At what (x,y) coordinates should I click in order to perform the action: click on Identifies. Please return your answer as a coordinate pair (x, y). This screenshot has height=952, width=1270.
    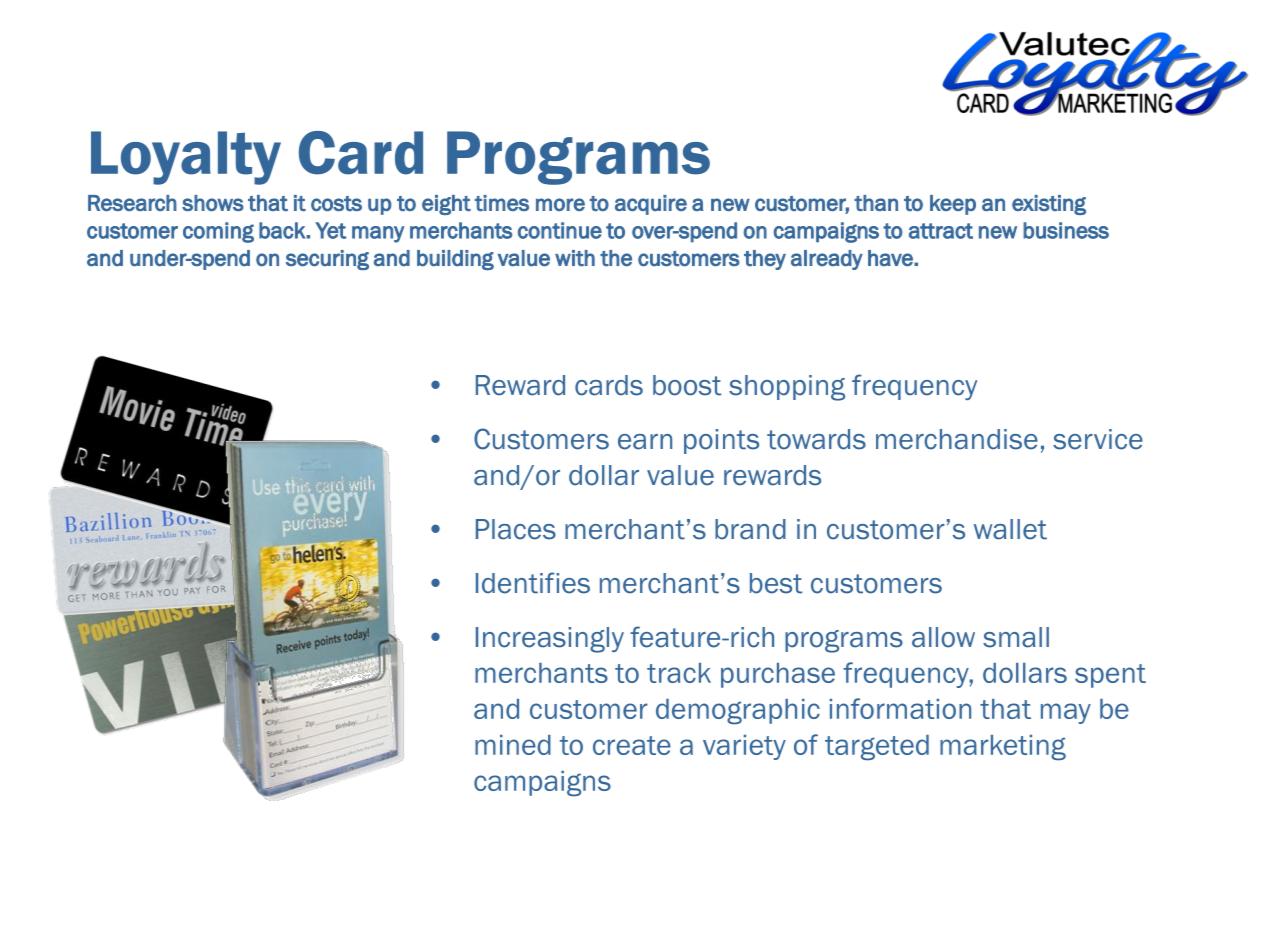
    Looking at the image, I should click on (533, 583).
